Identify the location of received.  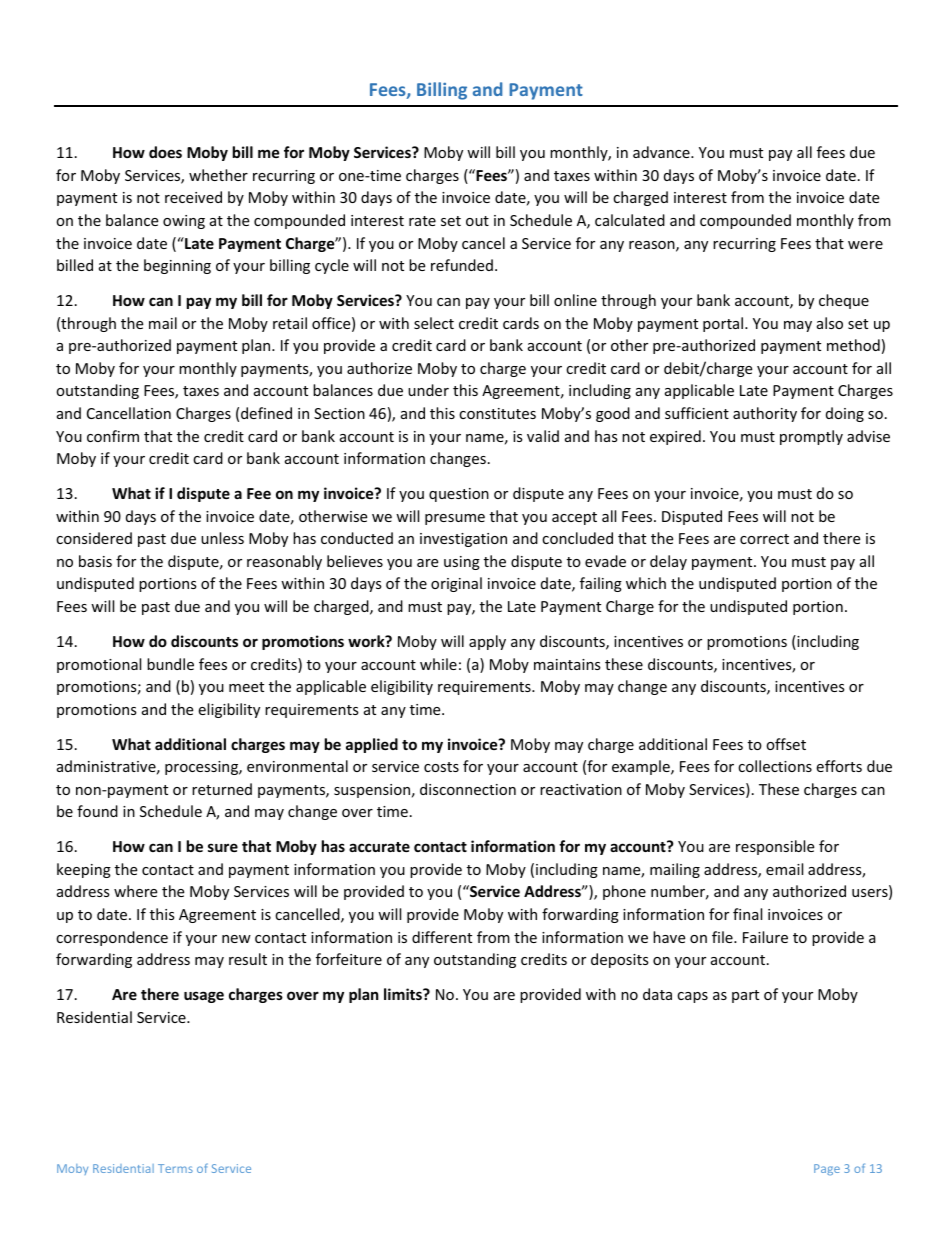
(193, 197).
